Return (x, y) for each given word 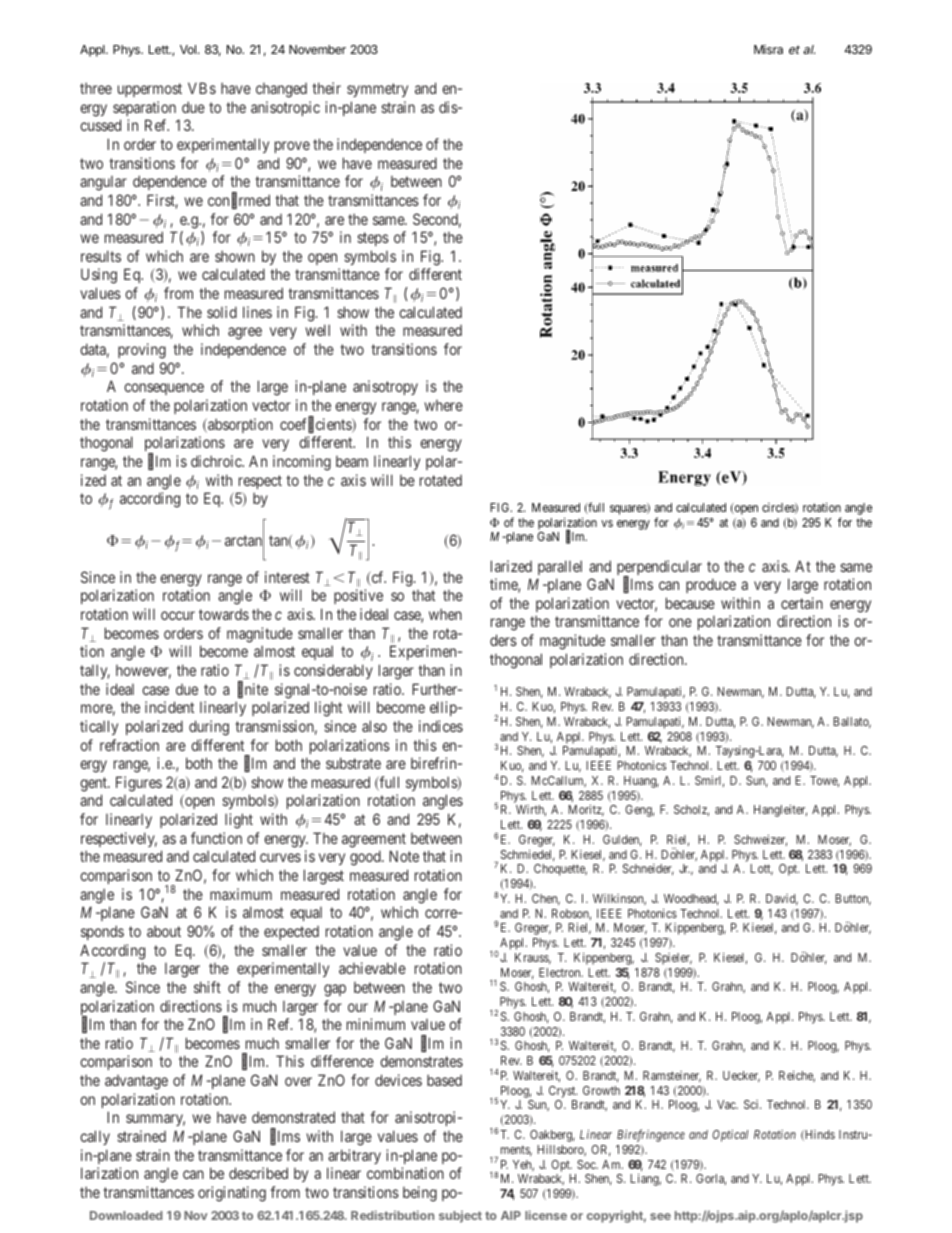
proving (142, 351)
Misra (768, 49)
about (164, 931)
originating (232, 1194)
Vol (188, 49)
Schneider (648, 869)
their (326, 88)
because (690, 603)
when (445, 614)
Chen (546, 899)
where (443, 405)
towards (224, 614)
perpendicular (659, 569)
